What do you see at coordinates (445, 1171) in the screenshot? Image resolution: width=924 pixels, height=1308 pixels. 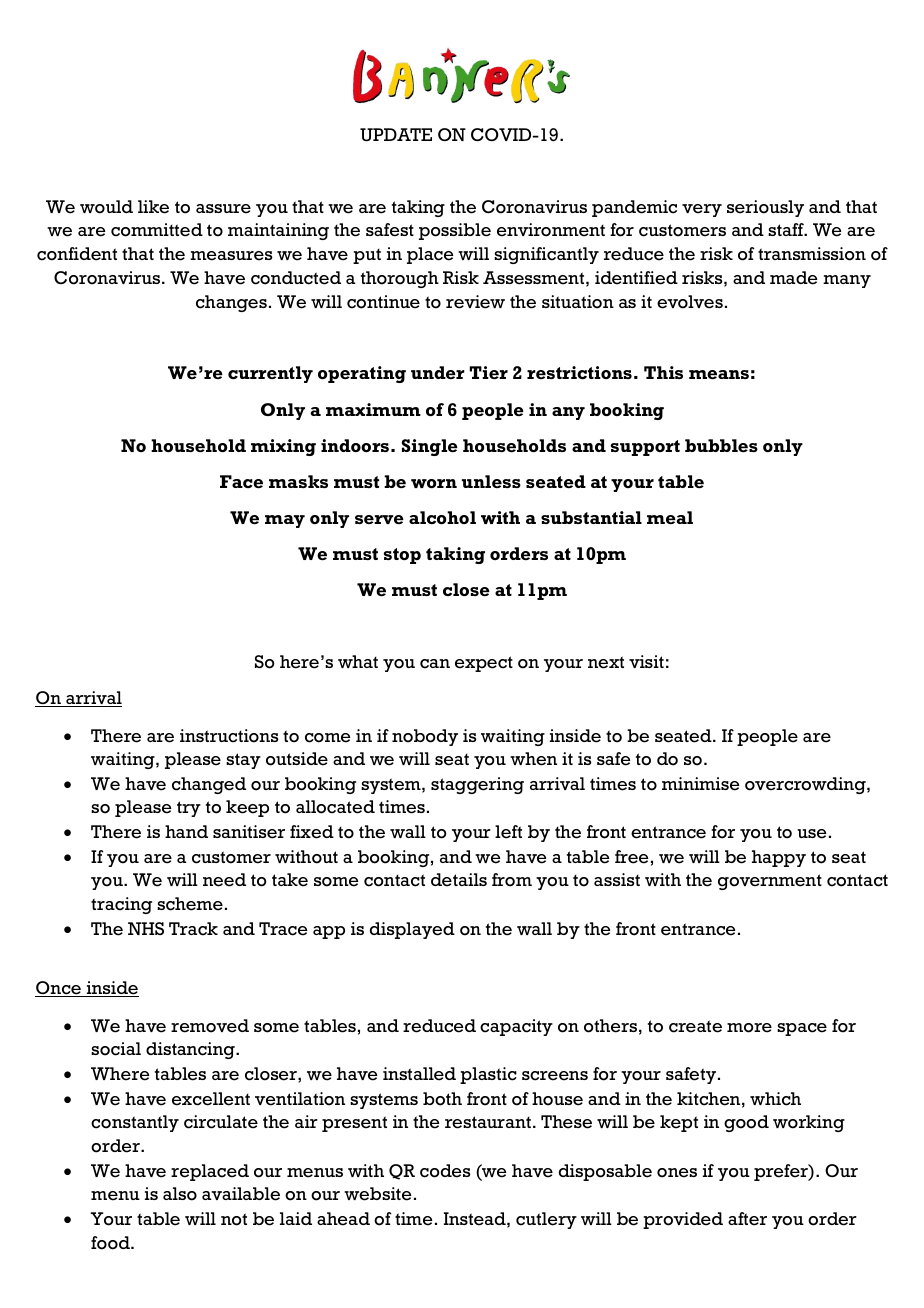 I see `codes` at bounding box center [445, 1171].
